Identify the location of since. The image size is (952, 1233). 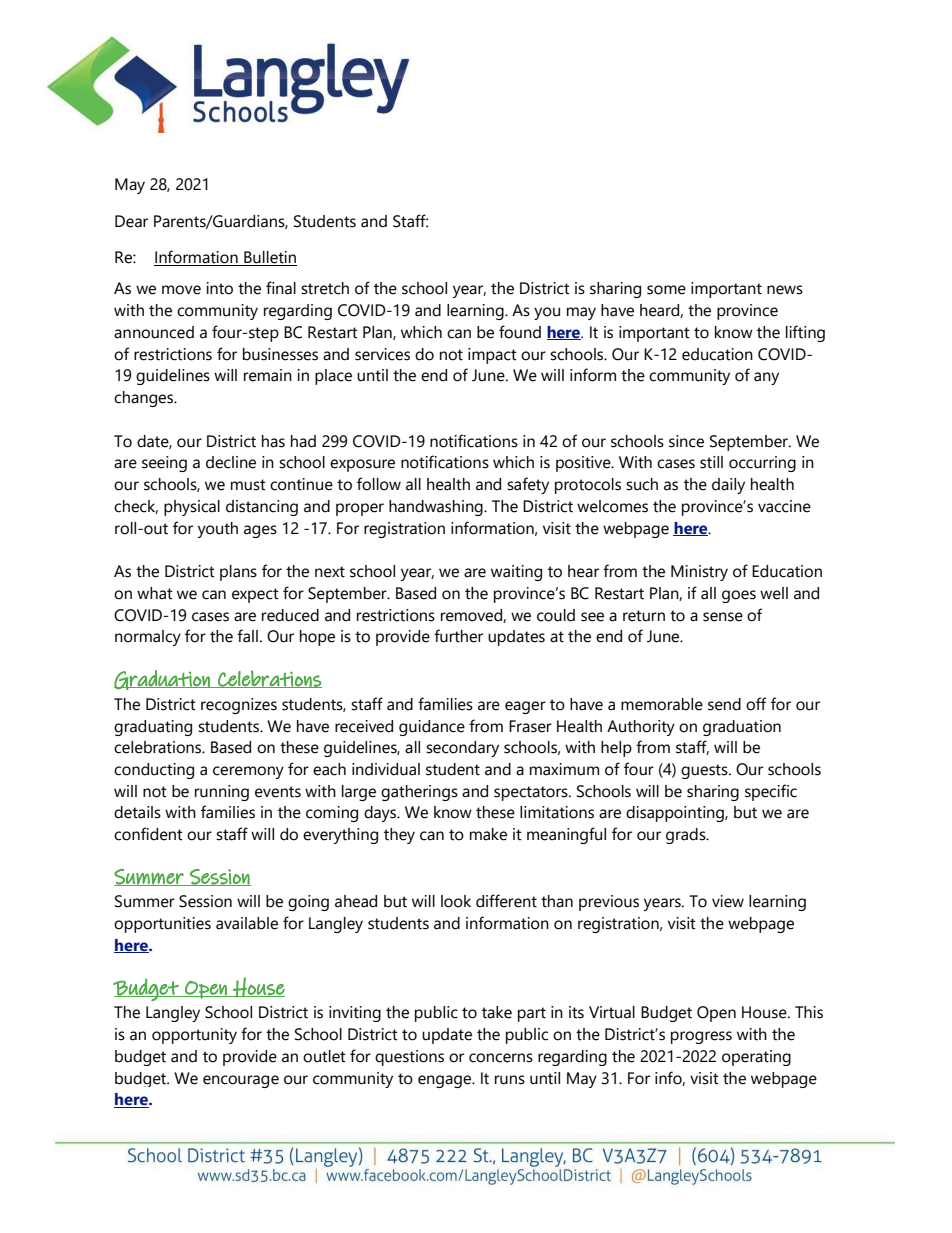
(686, 441).
